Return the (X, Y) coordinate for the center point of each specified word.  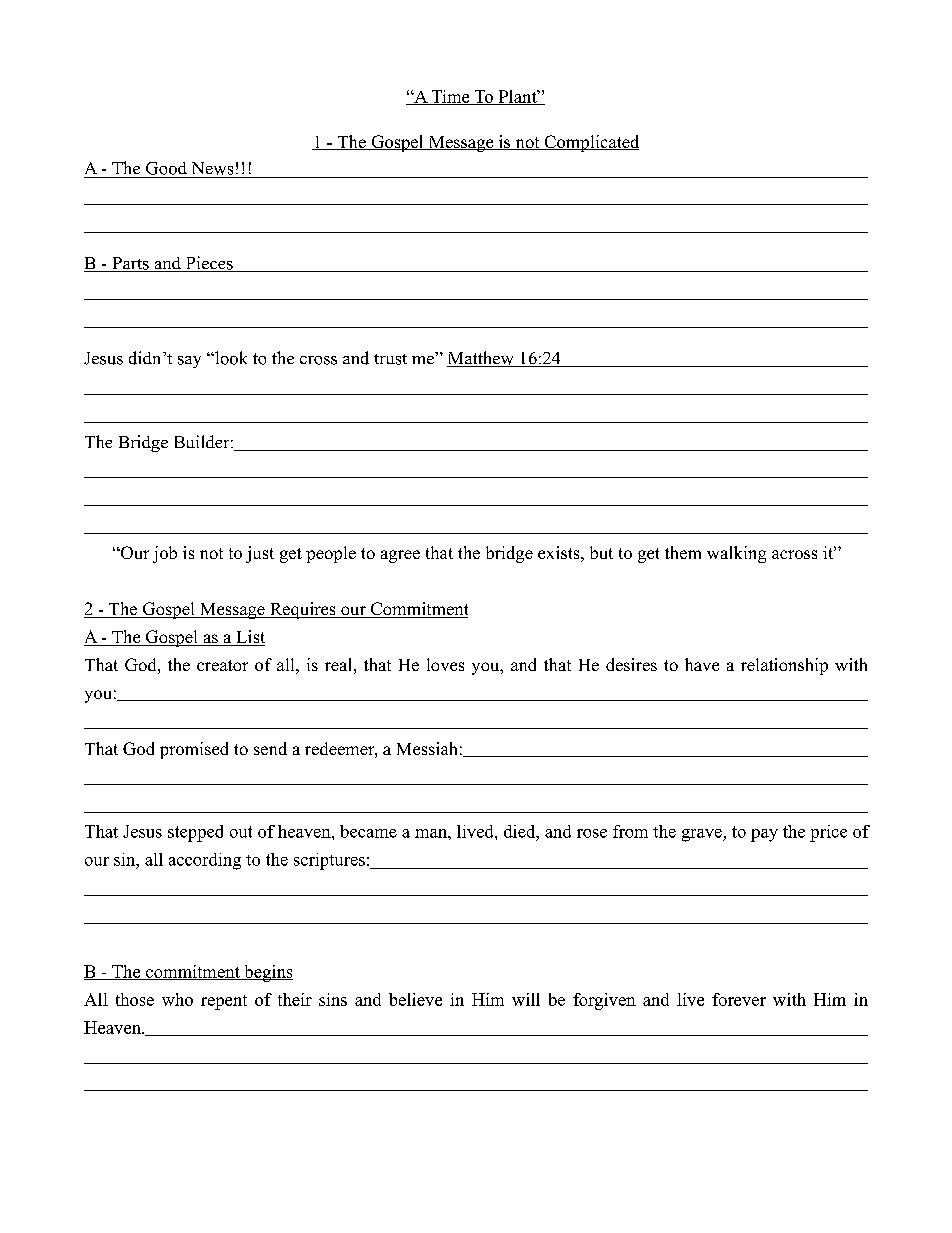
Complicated (590, 143)
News (212, 168)
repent (224, 1002)
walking (736, 554)
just (260, 554)
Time (450, 97)
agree (400, 556)
